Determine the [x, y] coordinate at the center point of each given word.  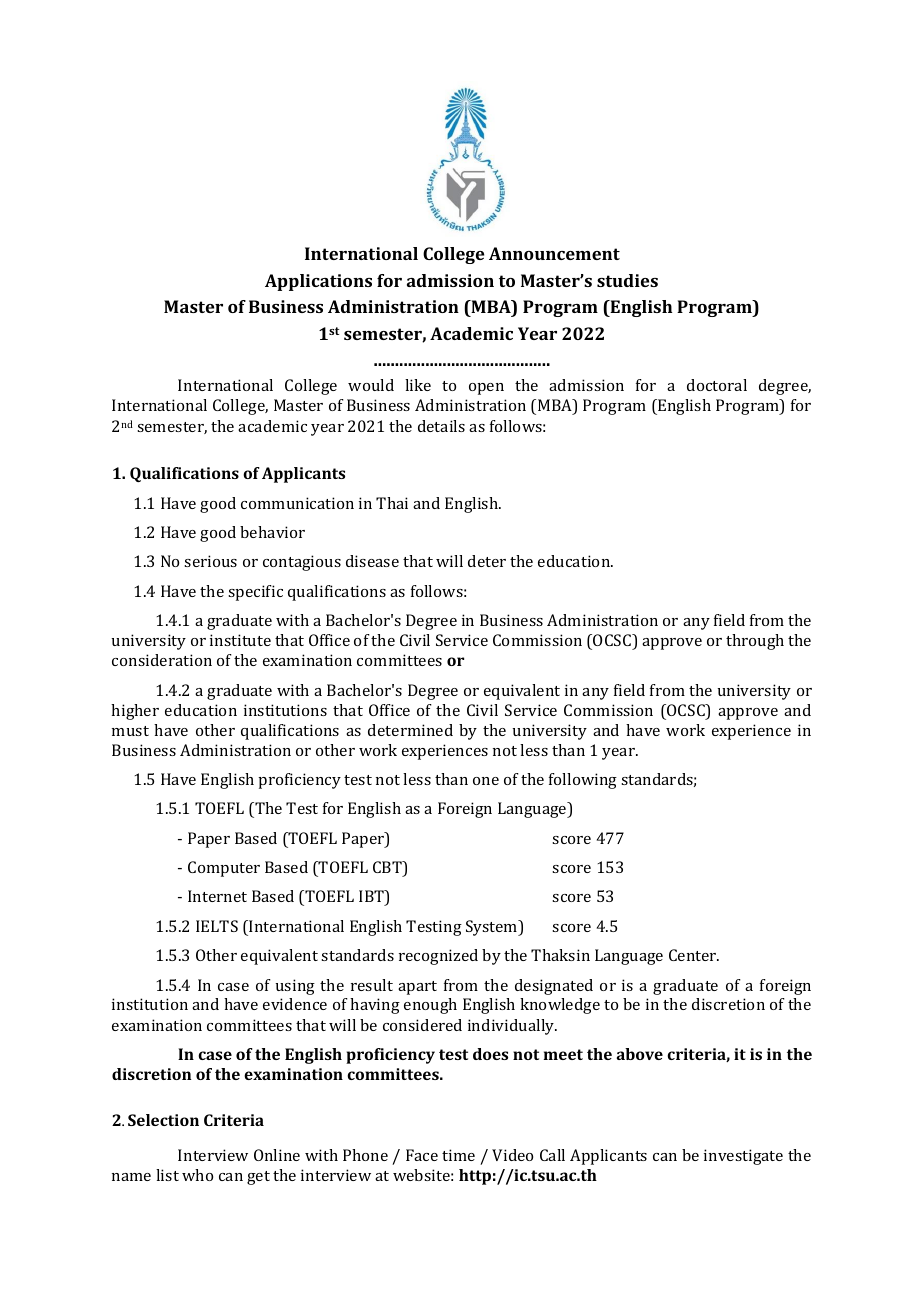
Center [694, 955]
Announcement [554, 253]
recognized [438, 957]
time [458, 1155]
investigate [743, 1157]
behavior [272, 532]
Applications [318, 282]
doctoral [717, 385]
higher [135, 712]
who [197, 1175]
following [583, 781]
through [755, 642]
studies [627, 280]
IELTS [217, 926]
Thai [392, 503]
